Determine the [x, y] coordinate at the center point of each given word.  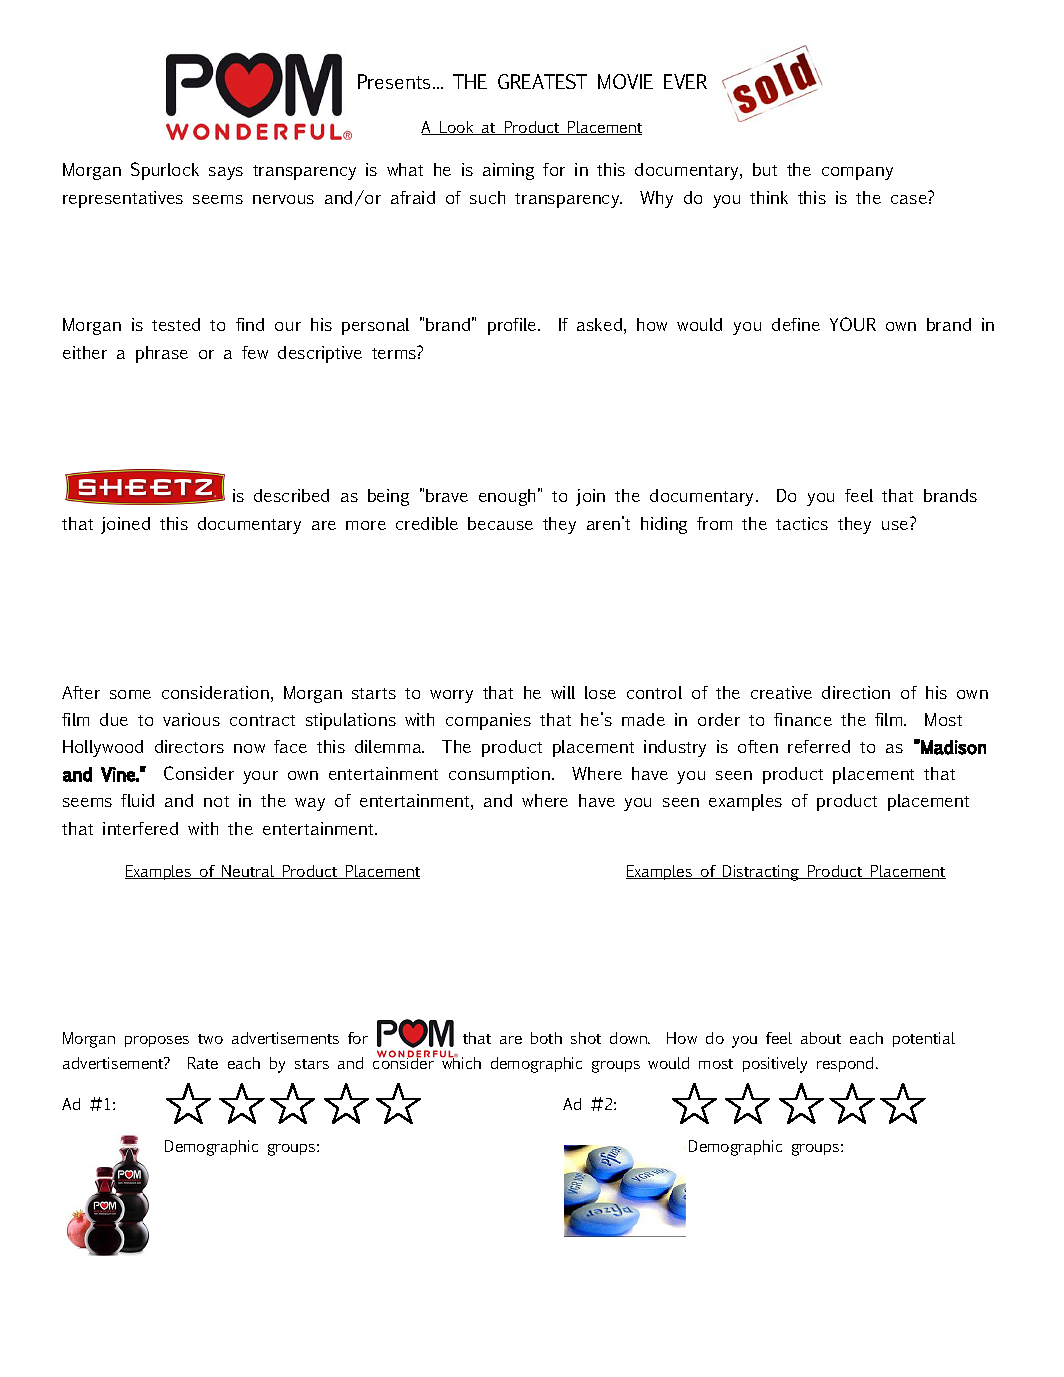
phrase [162, 354]
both [546, 1038]
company [857, 173]
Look [457, 128]
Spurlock [165, 171]
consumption [501, 775]
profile [513, 326]
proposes [157, 1041]
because [500, 523]
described [291, 495]
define [796, 324]
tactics [802, 523]
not [216, 801]
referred [819, 746]
